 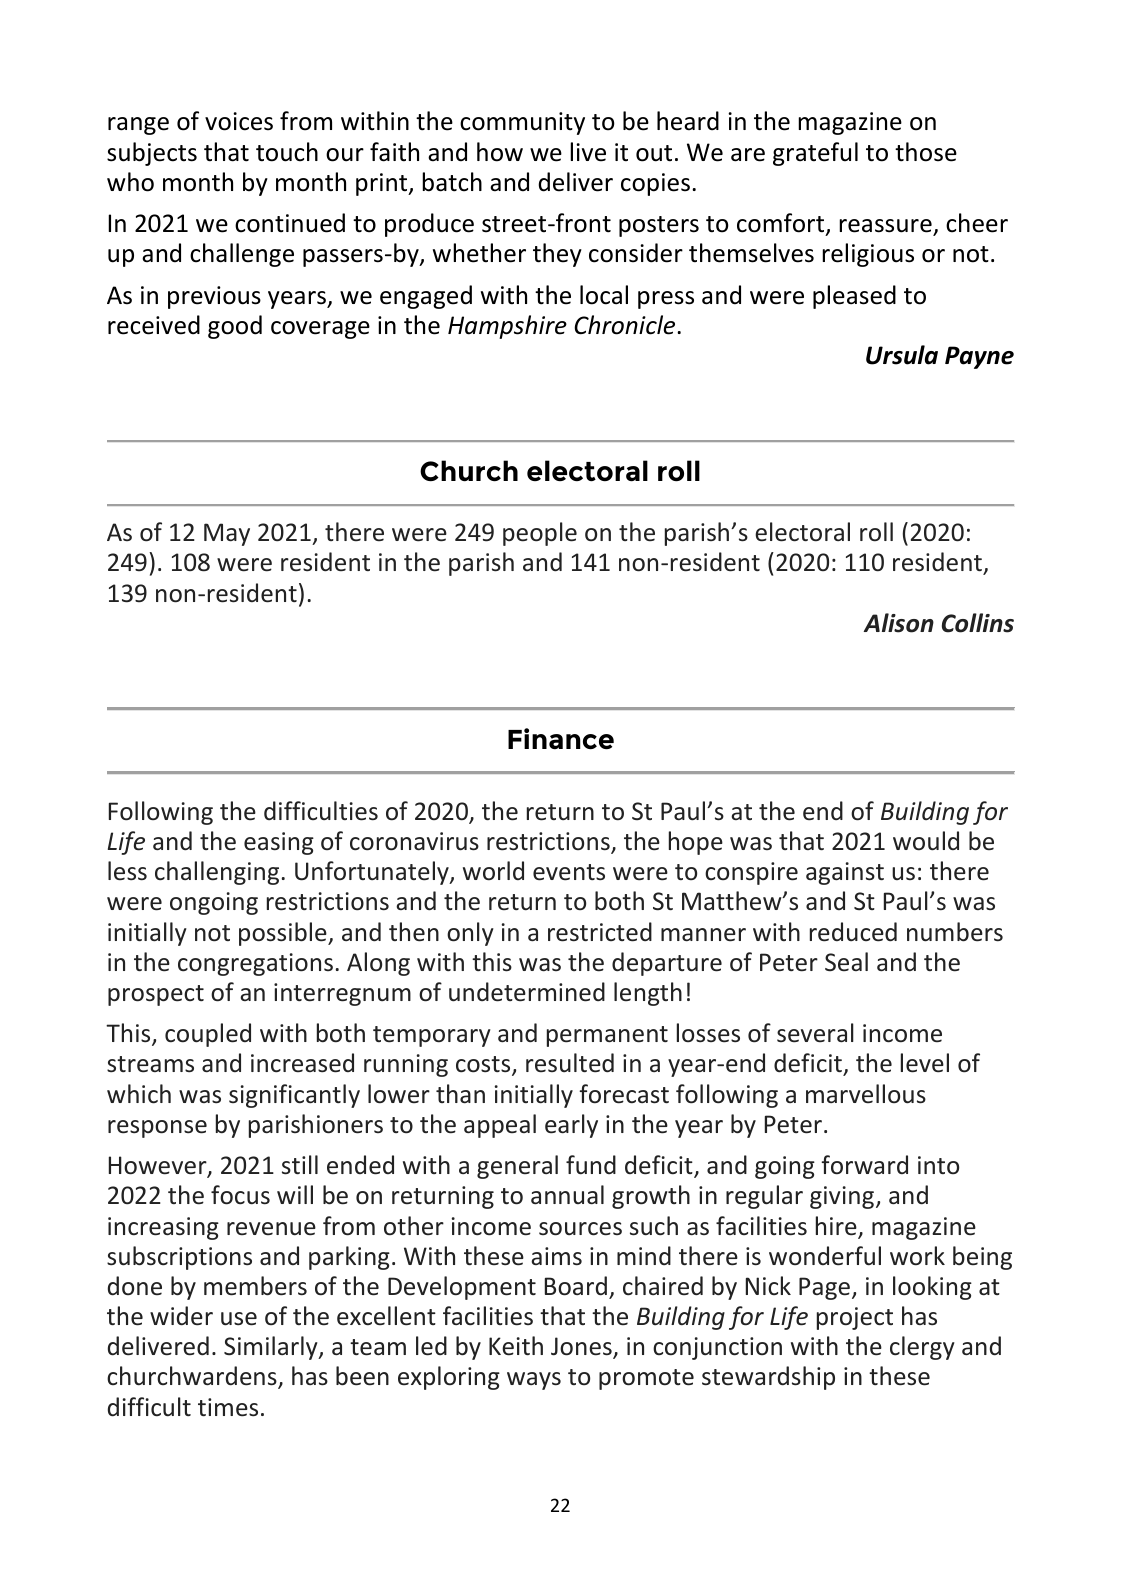 What do you see at coordinates (540, 534) in the screenshot?
I see `people` at bounding box center [540, 534].
